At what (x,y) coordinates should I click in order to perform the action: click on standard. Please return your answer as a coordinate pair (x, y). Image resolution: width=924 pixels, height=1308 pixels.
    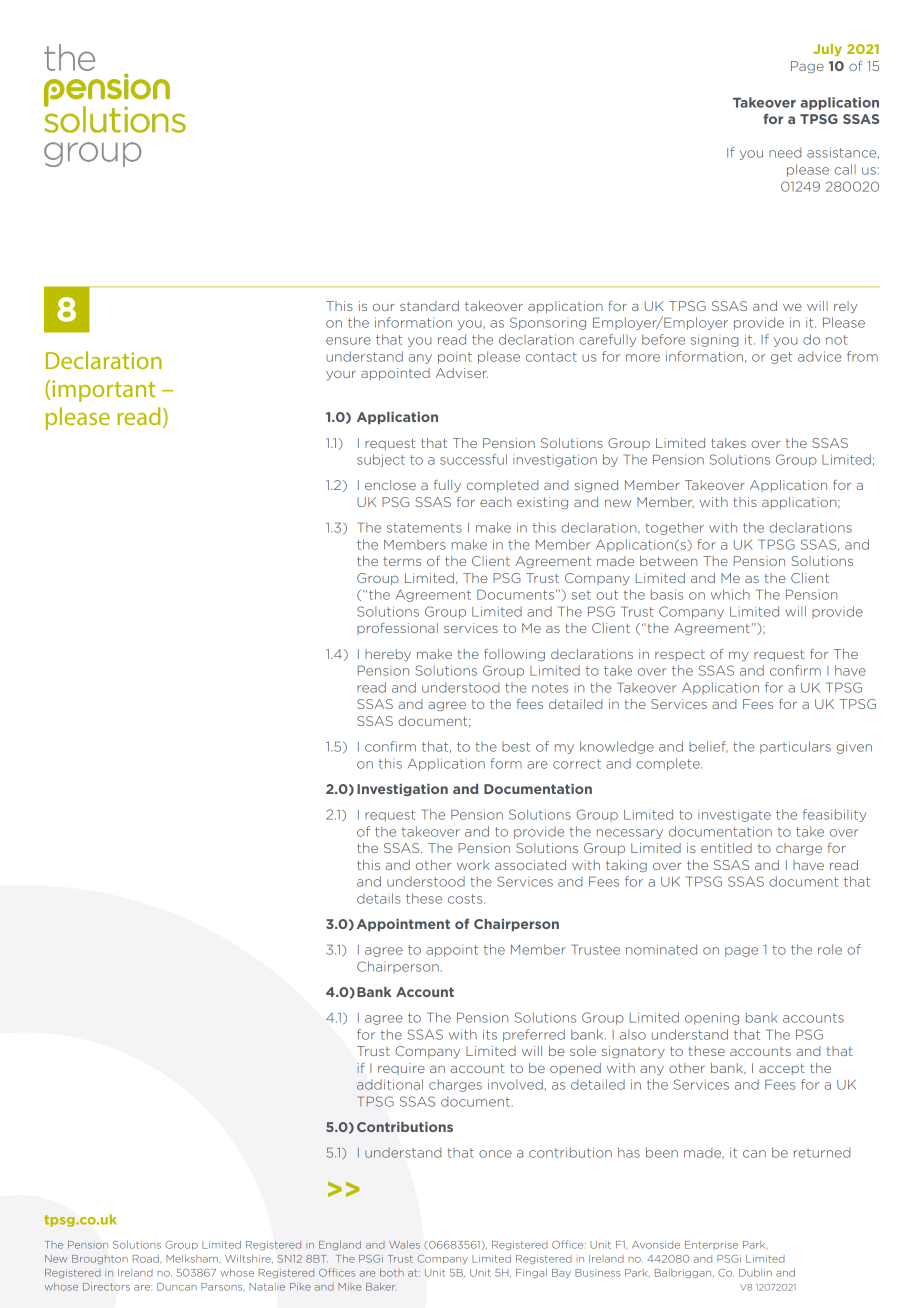
    Looking at the image, I should click on (429, 306).
